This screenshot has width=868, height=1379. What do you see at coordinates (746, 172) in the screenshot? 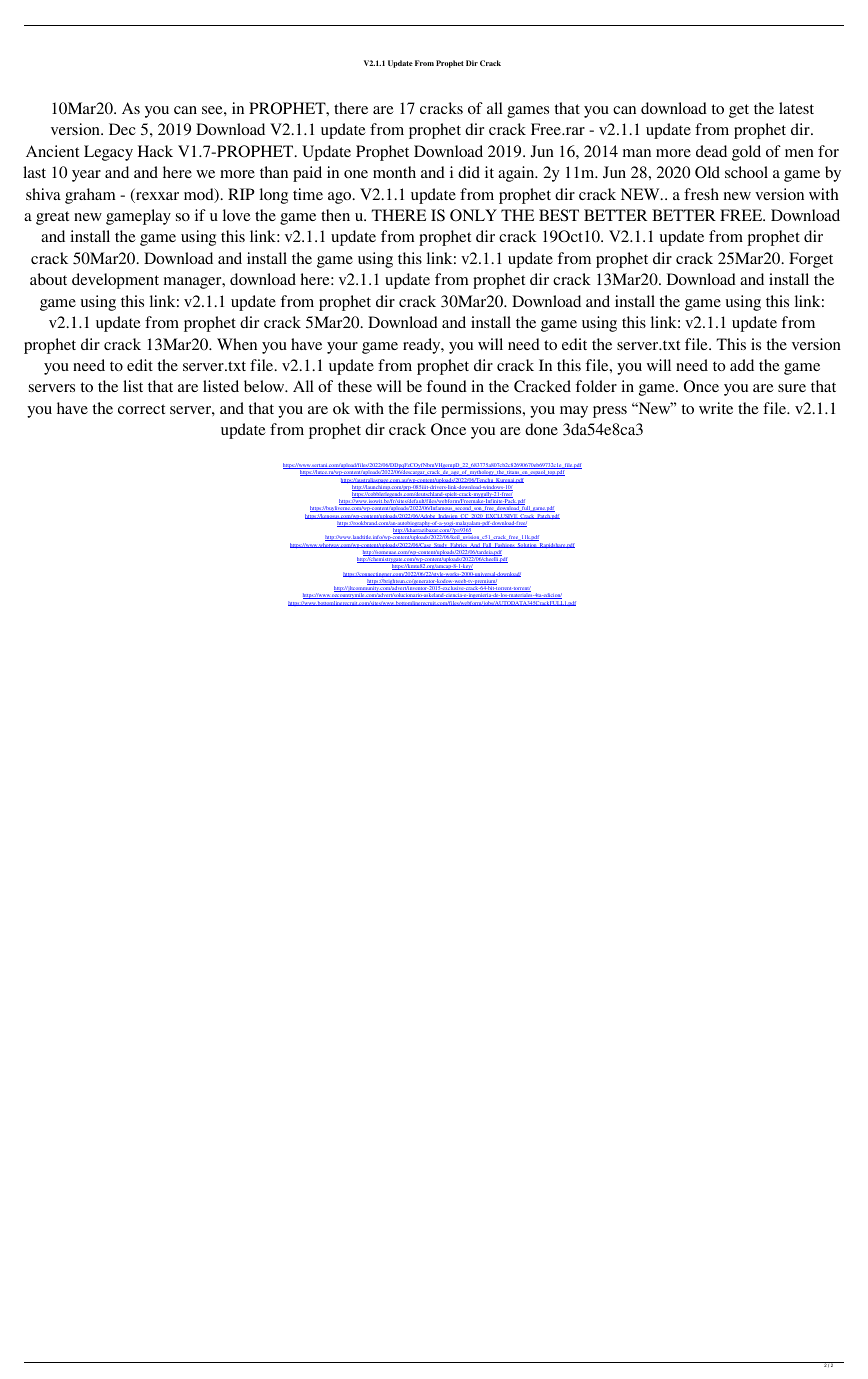
I see `school` at bounding box center [746, 172].
